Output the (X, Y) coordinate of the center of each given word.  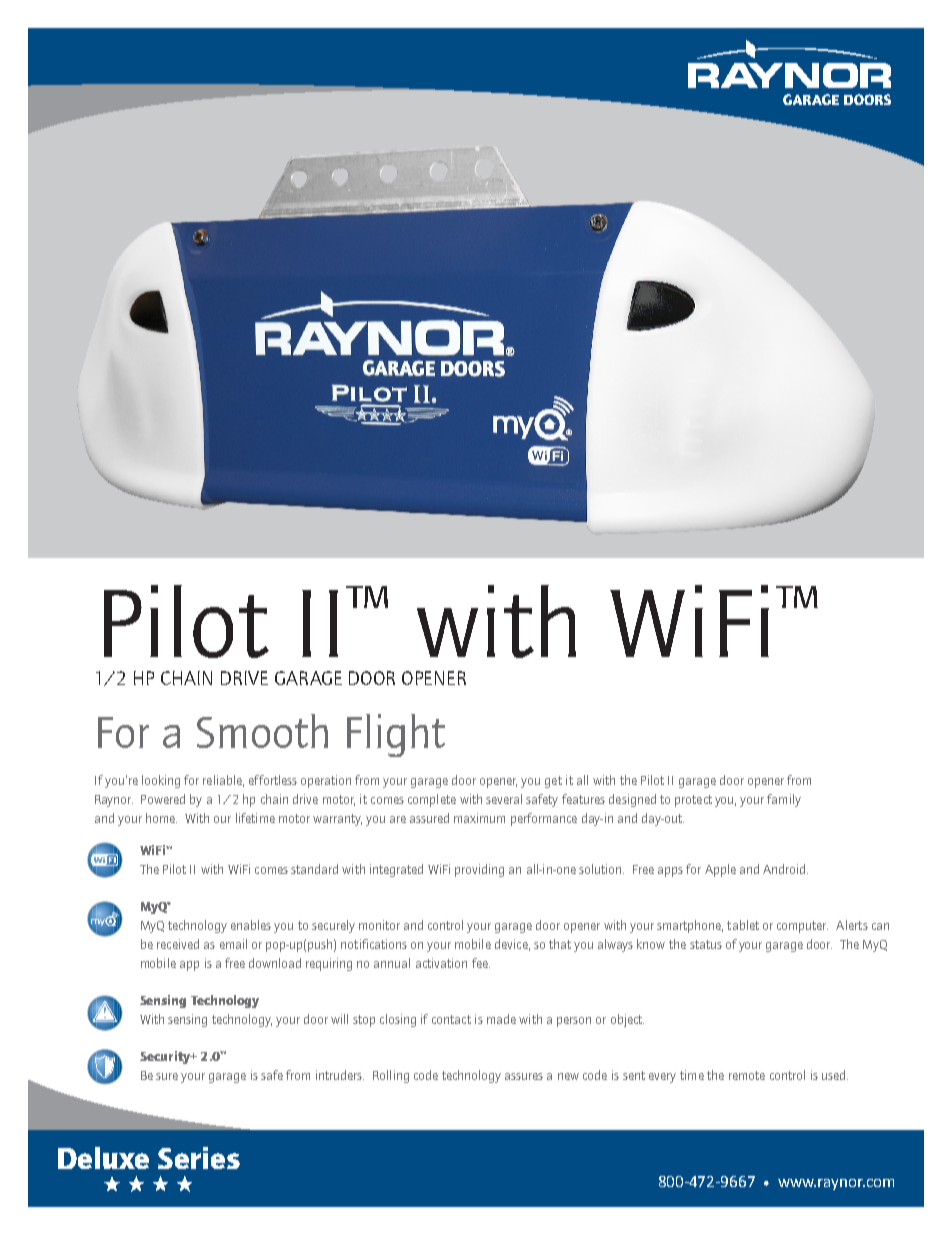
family (784, 800)
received (178, 944)
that (560, 944)
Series (199, 1158)
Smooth (262, 731)
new (568, 1076)
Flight (396, 735)
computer (802, 927)
